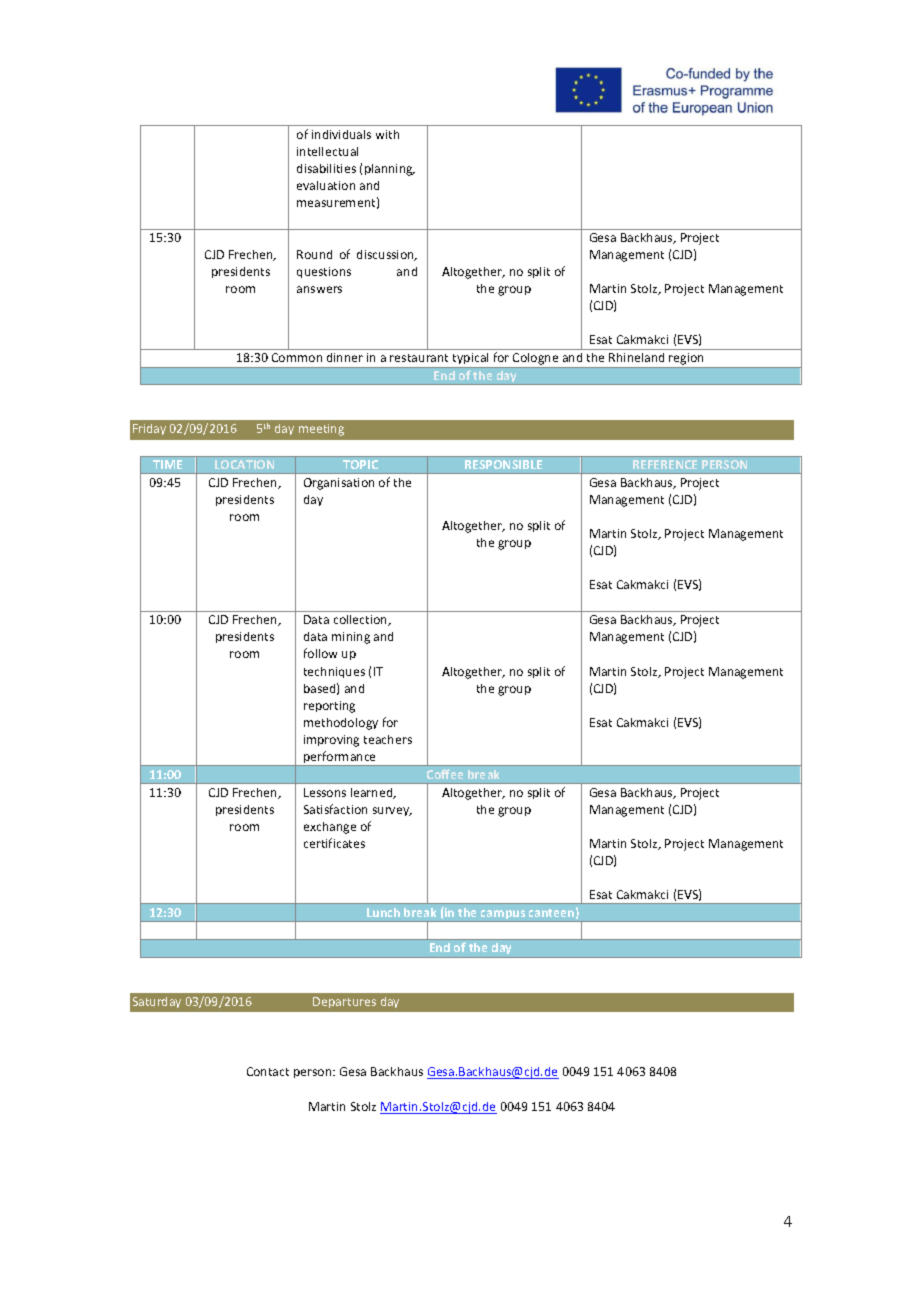 The width and height of the image is (924, 1308). I want to click on follow, so click(320, 653).
